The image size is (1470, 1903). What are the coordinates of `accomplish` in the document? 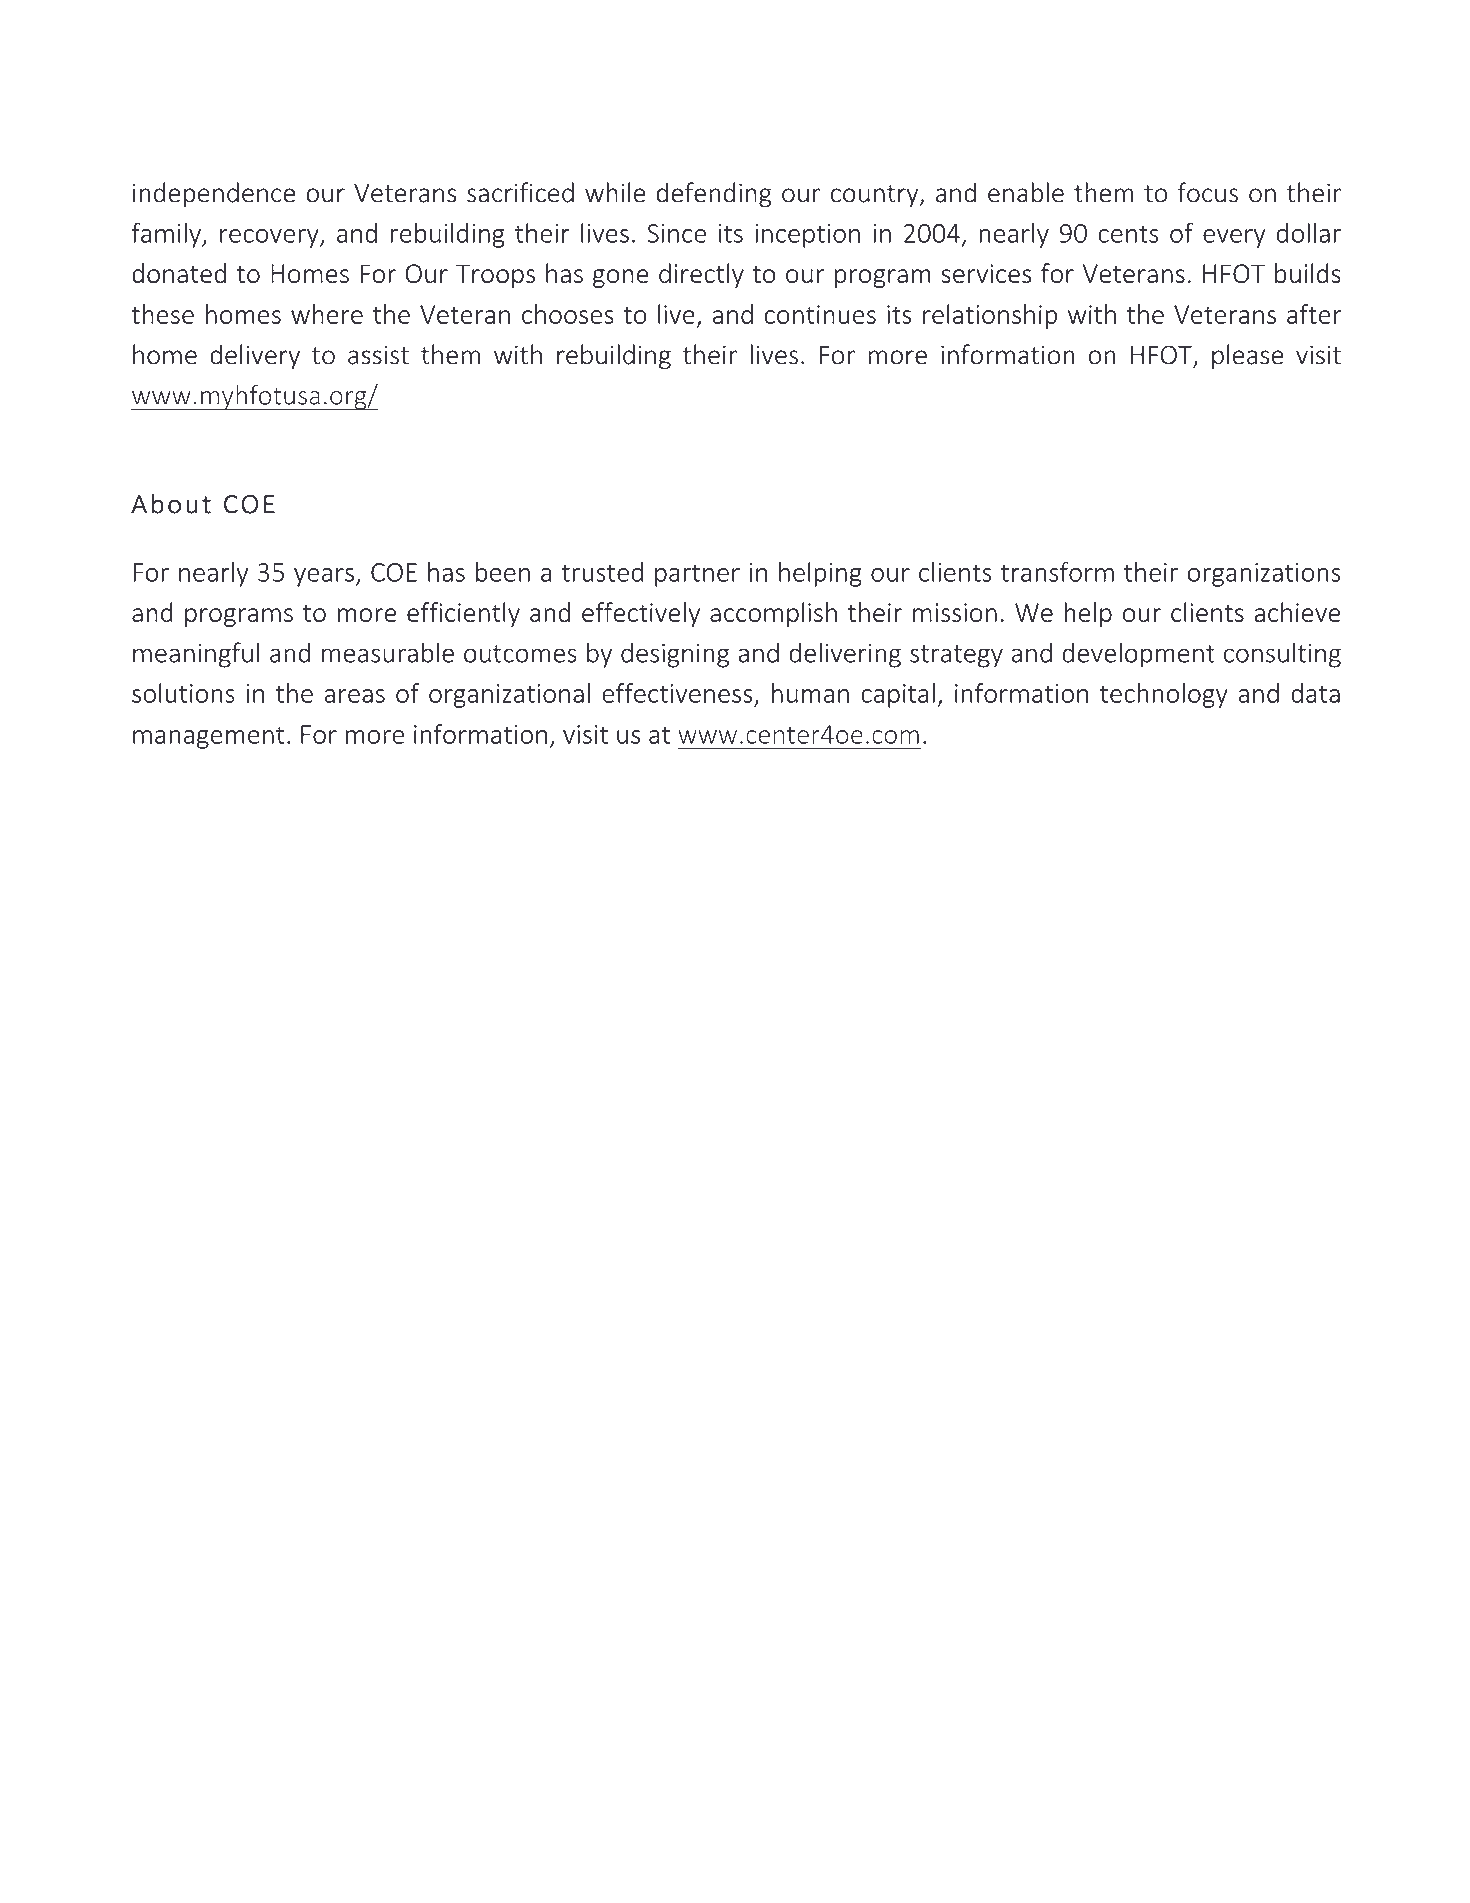 It's located at (773, 614).
